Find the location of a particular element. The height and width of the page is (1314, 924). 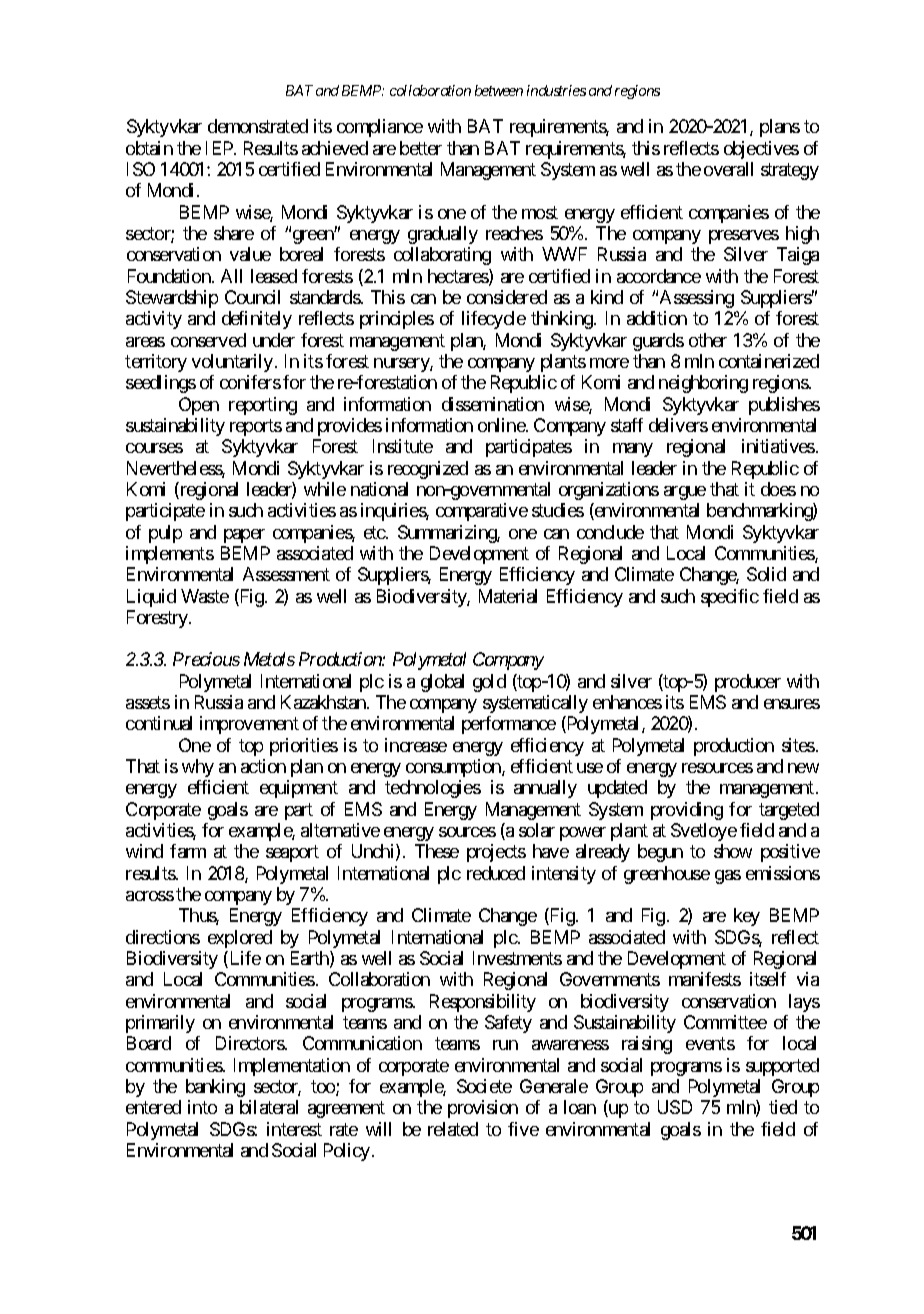

into is located at coordinates (202, 1107).
